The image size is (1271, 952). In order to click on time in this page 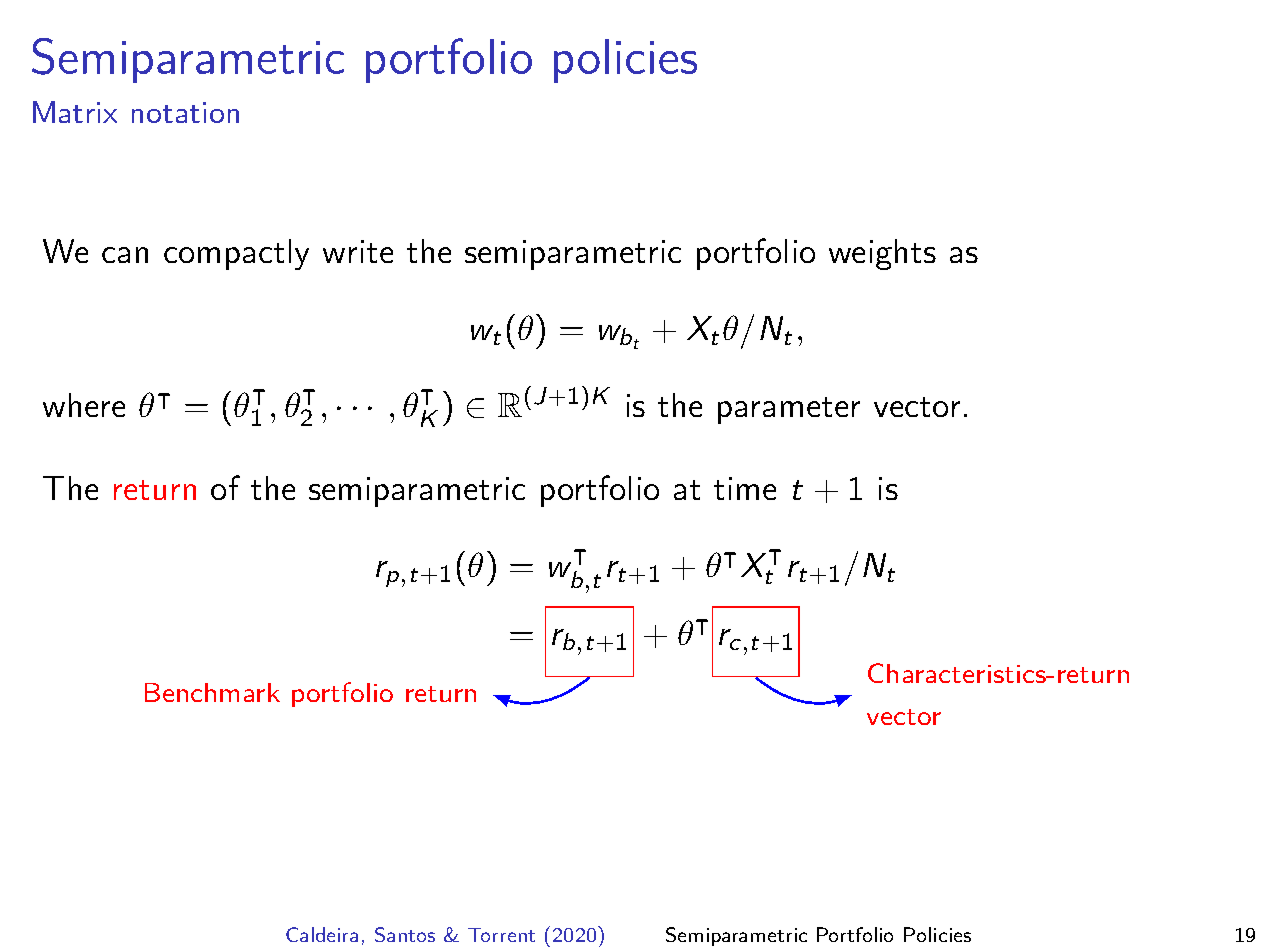, I will do `click(745, 488)`.
